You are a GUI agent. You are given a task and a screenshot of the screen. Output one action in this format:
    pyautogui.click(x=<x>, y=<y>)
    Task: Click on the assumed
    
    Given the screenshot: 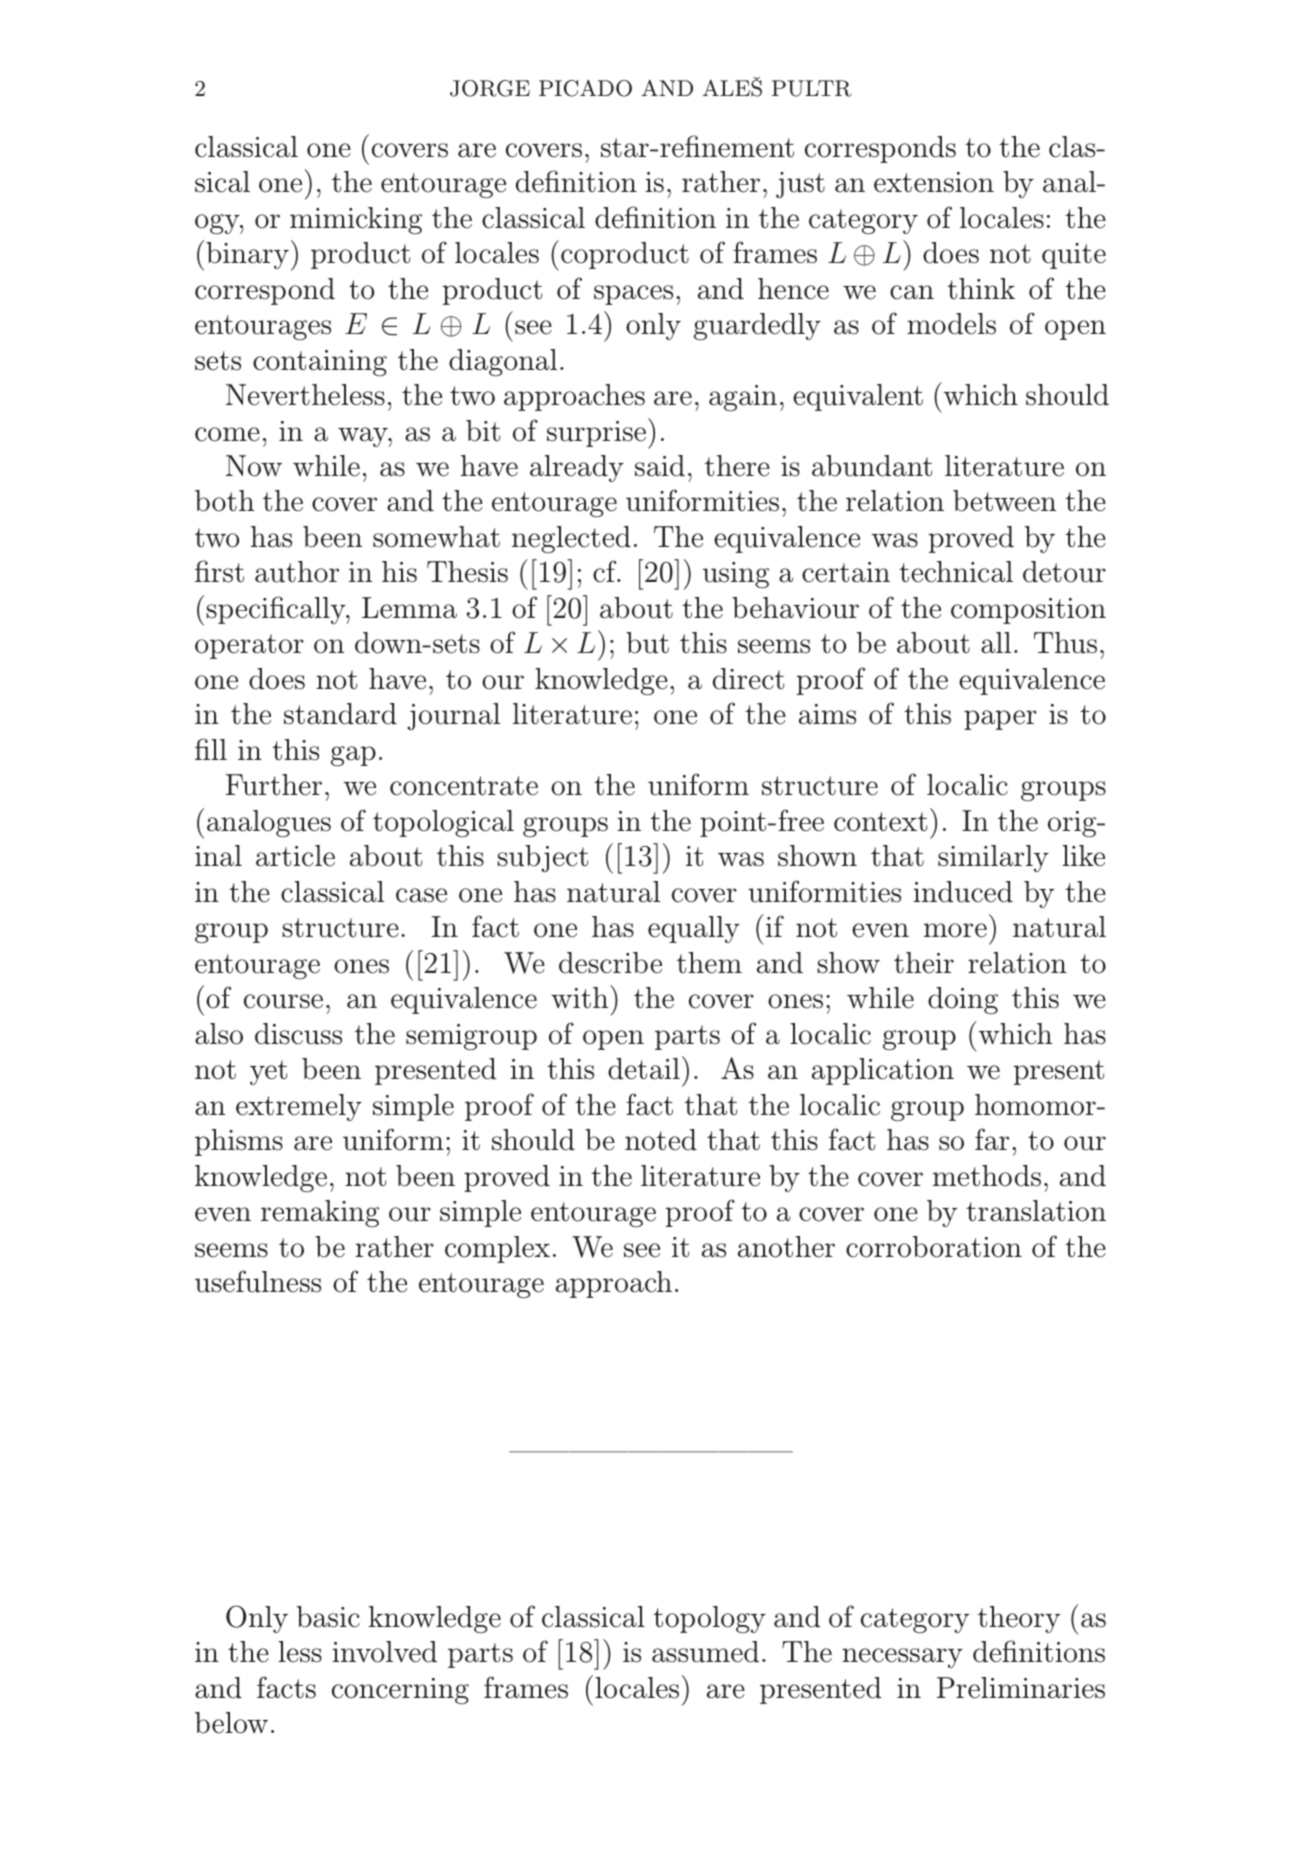 What is the action you would take?
    pyautogui.click(x=705, y=1652)
